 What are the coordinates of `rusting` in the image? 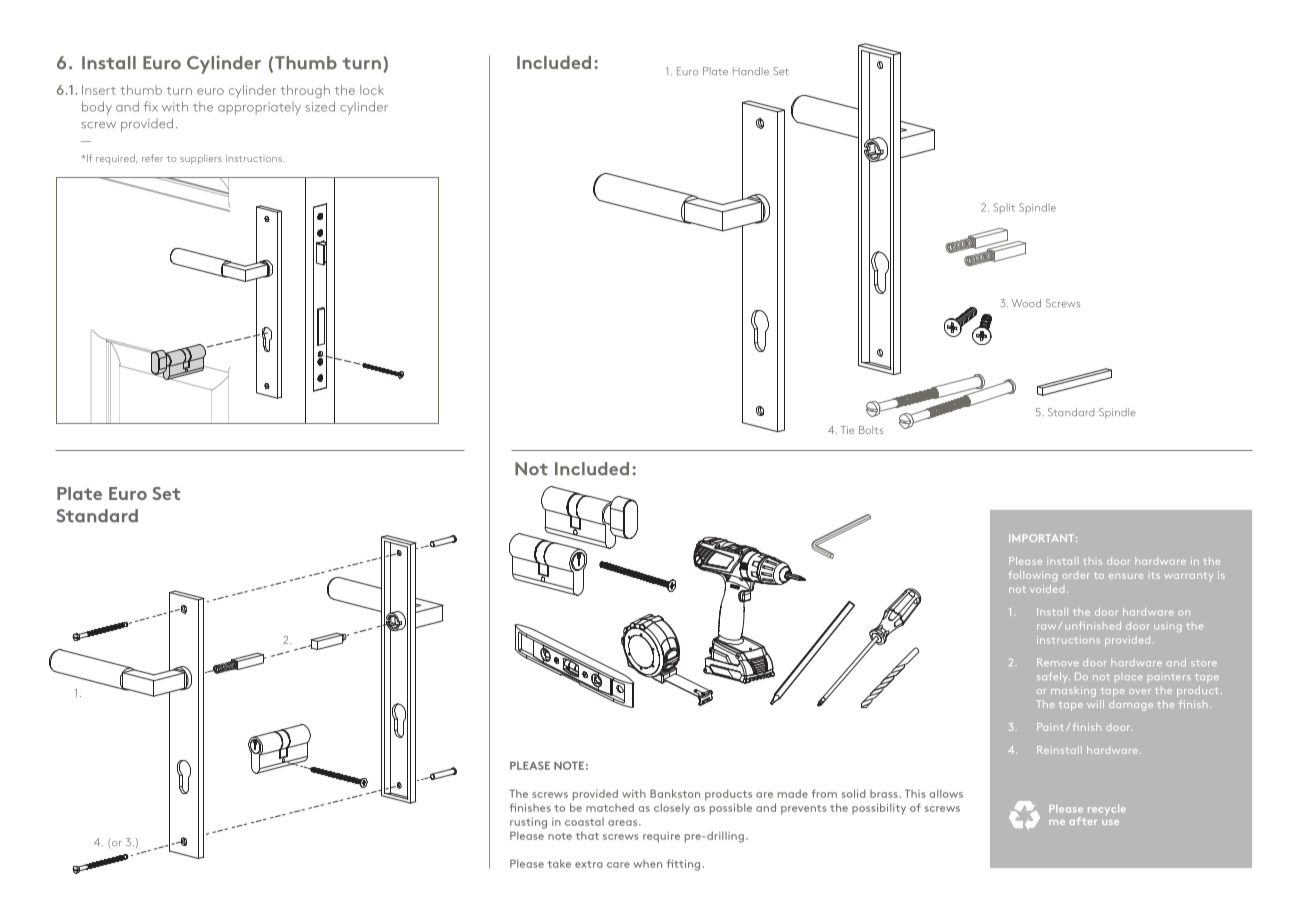 It's located at (528, 823).
